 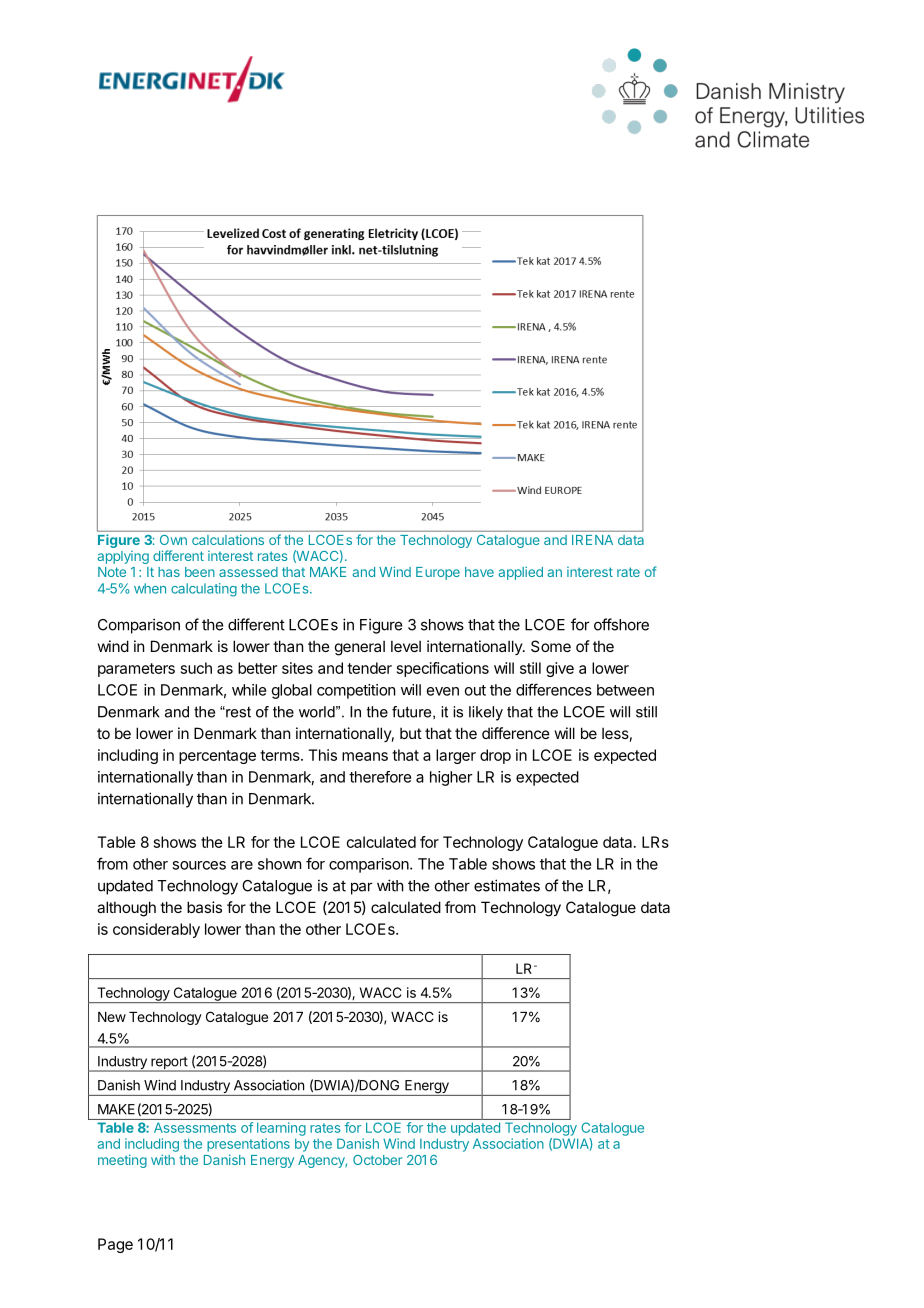 I want to click on estimates, so click(x=507, y=885).
